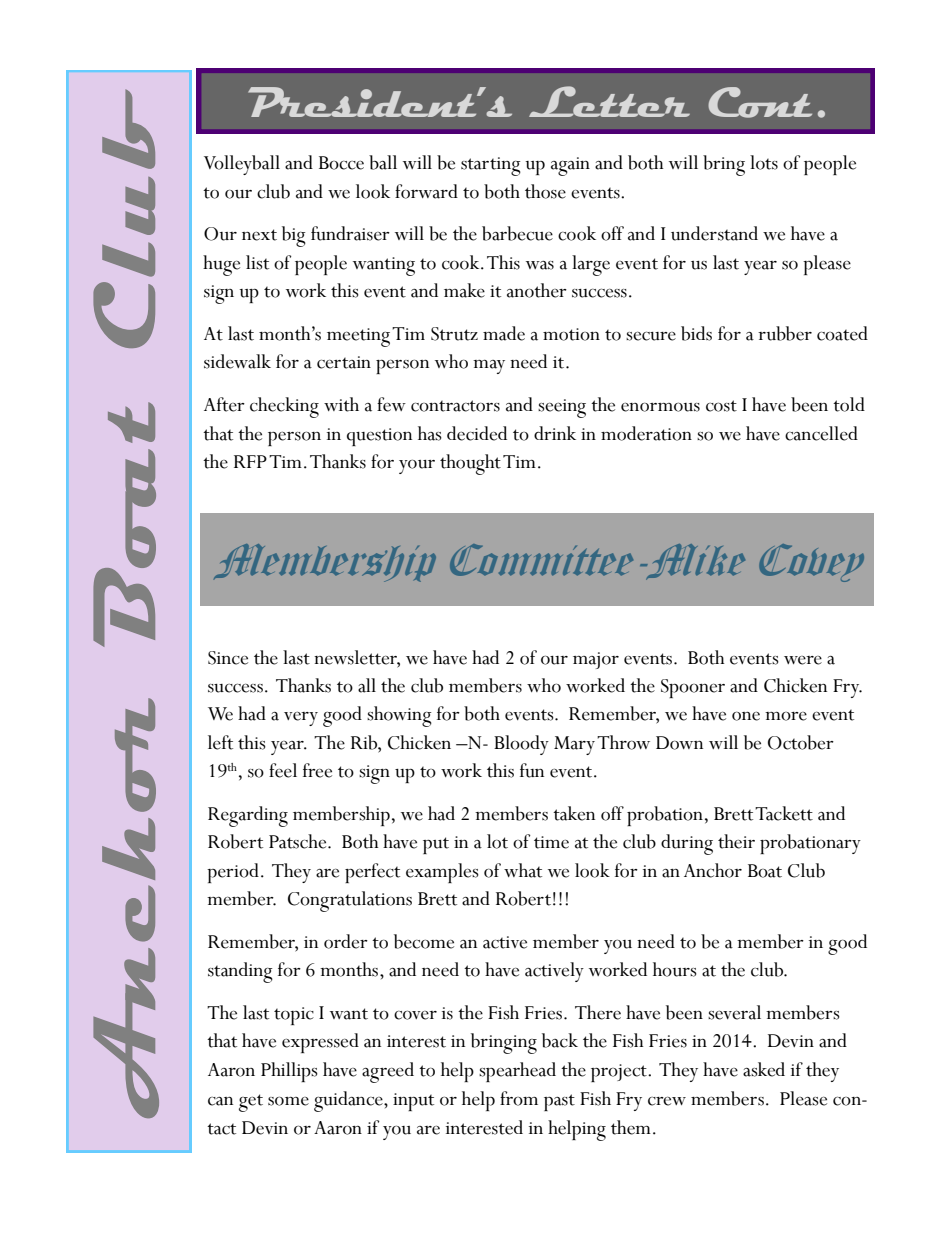 The image size is (952, 1233). What do you see at coordinates (294, 236) in the screenshot?
I see `big` at bounding box center [294, 236].
